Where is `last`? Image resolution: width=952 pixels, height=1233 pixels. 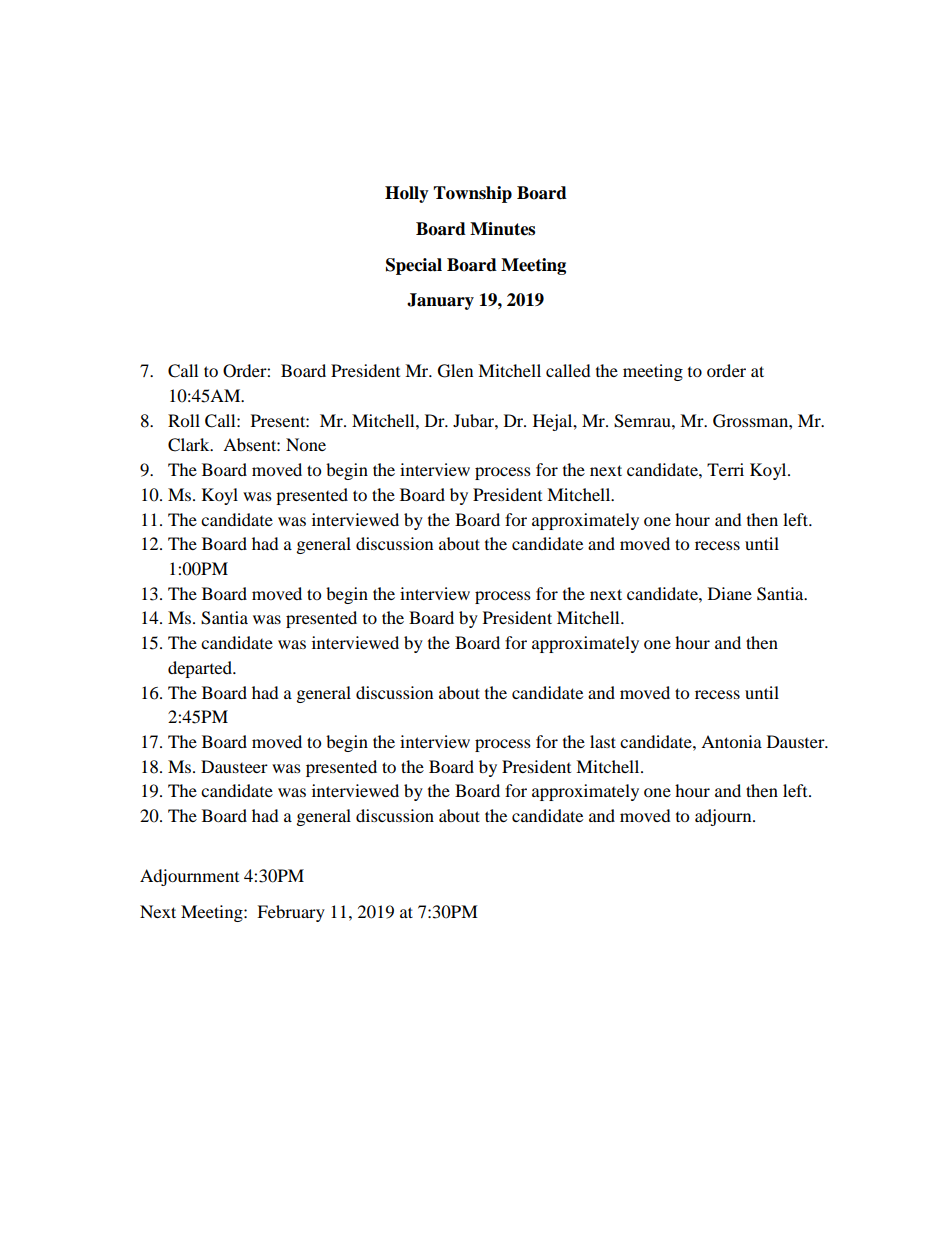 last is located at coordinates (603, 741).
